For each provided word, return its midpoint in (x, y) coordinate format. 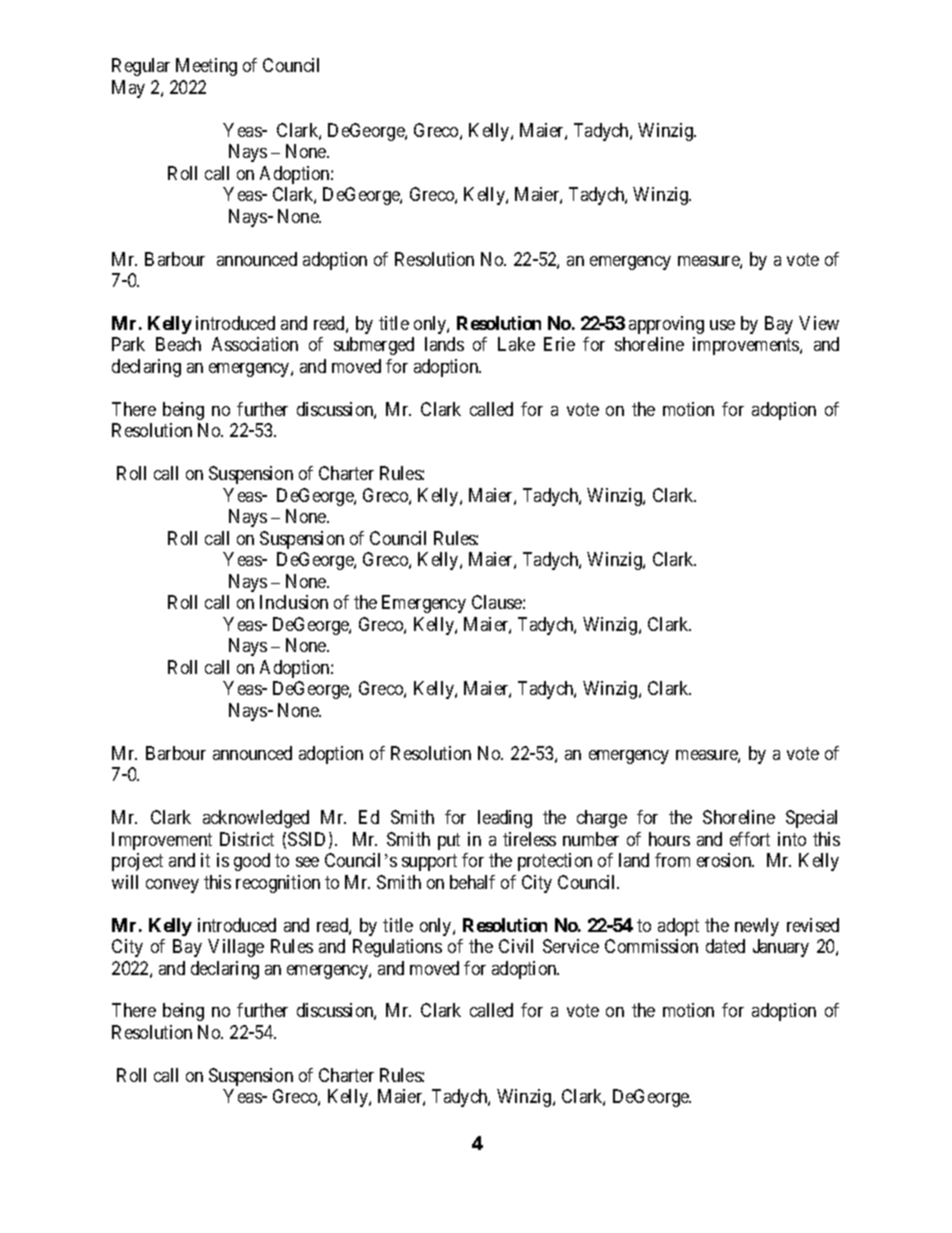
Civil (516, 946)
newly (757, 927)
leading (505, 819)
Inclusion (294, 602)
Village (236, 948)
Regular (141, 67)
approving (666, 325)
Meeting (206, 67)
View (819, 323)
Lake (516, 344)
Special (811, 819)
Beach (178, 344)
